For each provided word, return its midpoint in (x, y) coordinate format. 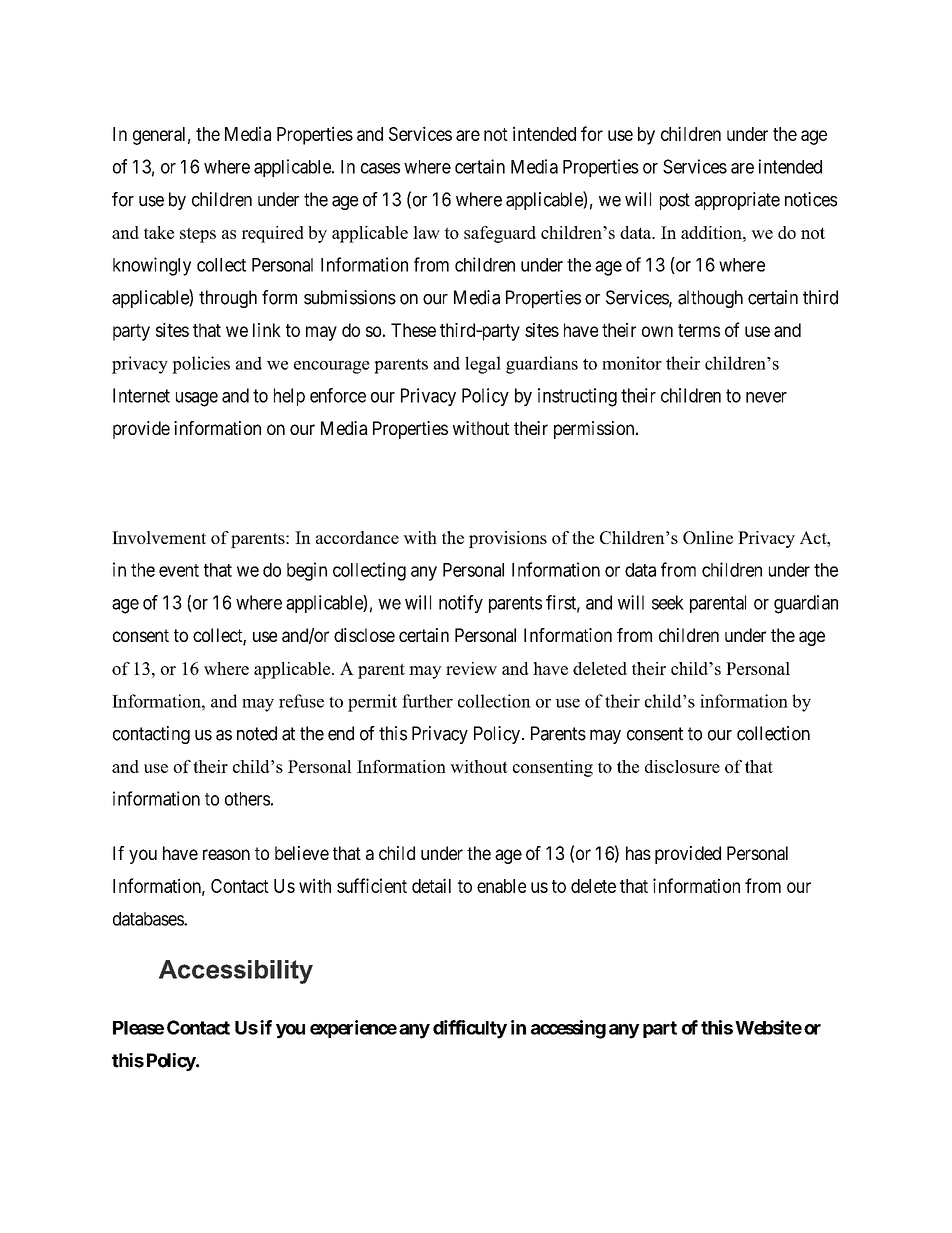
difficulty (470, 1029)
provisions (508, 539)
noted (257, 733)
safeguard (500, 234)
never (766, 397)
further (427, 701)
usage (197, 399)
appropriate (737, 201)
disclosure (682, 766)
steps (198, 235)
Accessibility (236, 972)
